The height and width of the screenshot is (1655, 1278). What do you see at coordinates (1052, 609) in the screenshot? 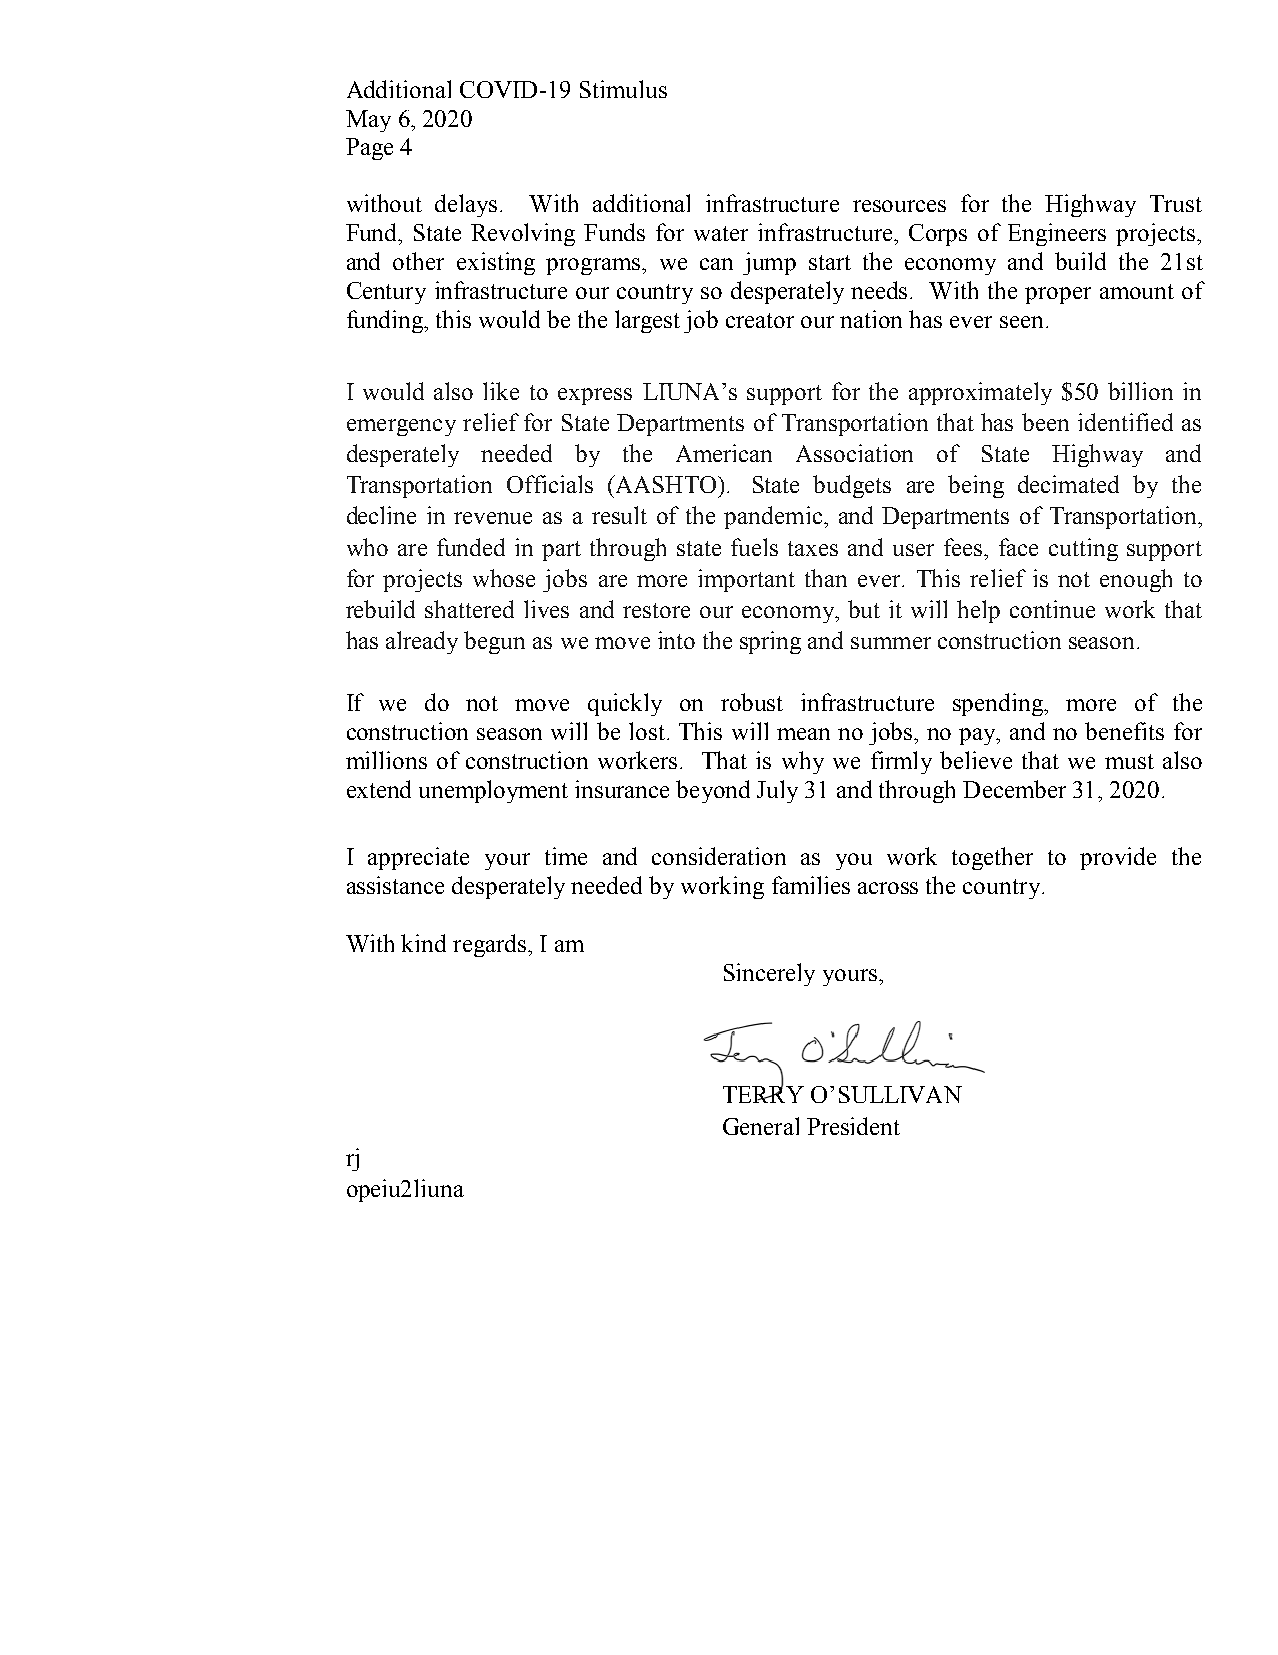
I see `continue` at bounding box center [1052, 609].
